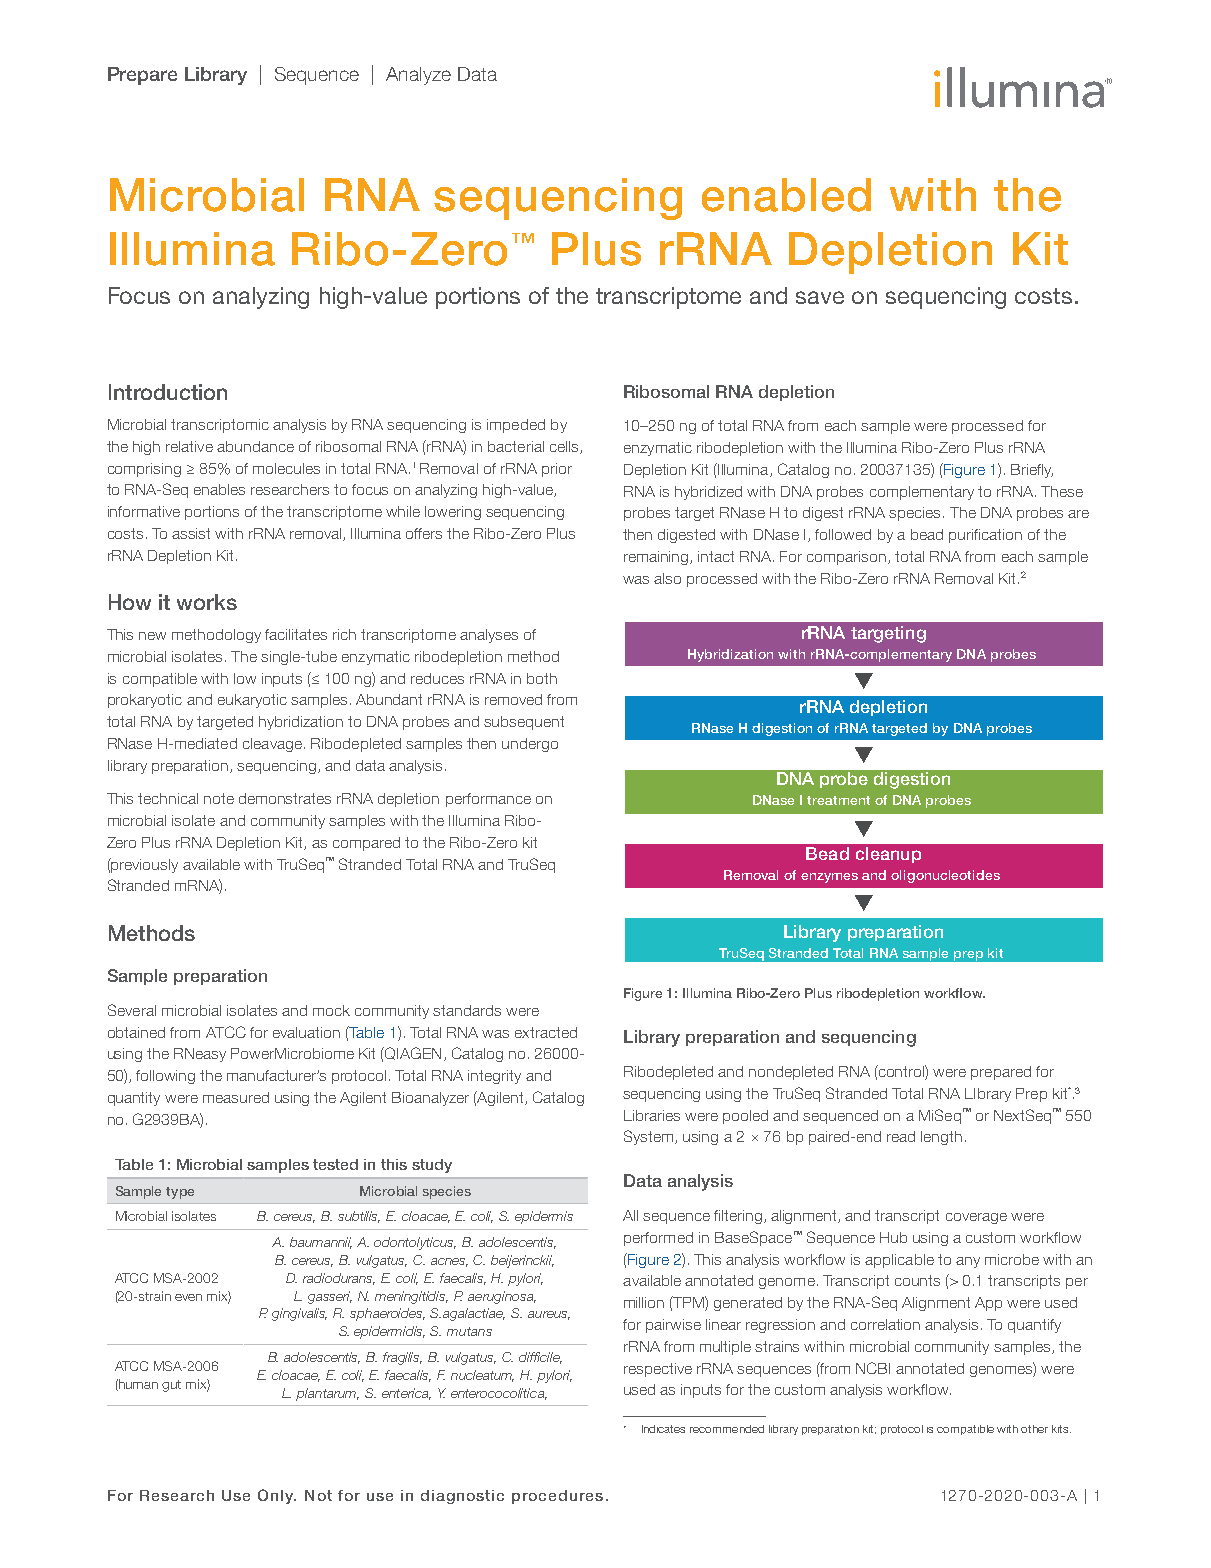 Image resolution: width=1211 pixels, height=1568 pixels. I want to click on save, so click(820, 297).
